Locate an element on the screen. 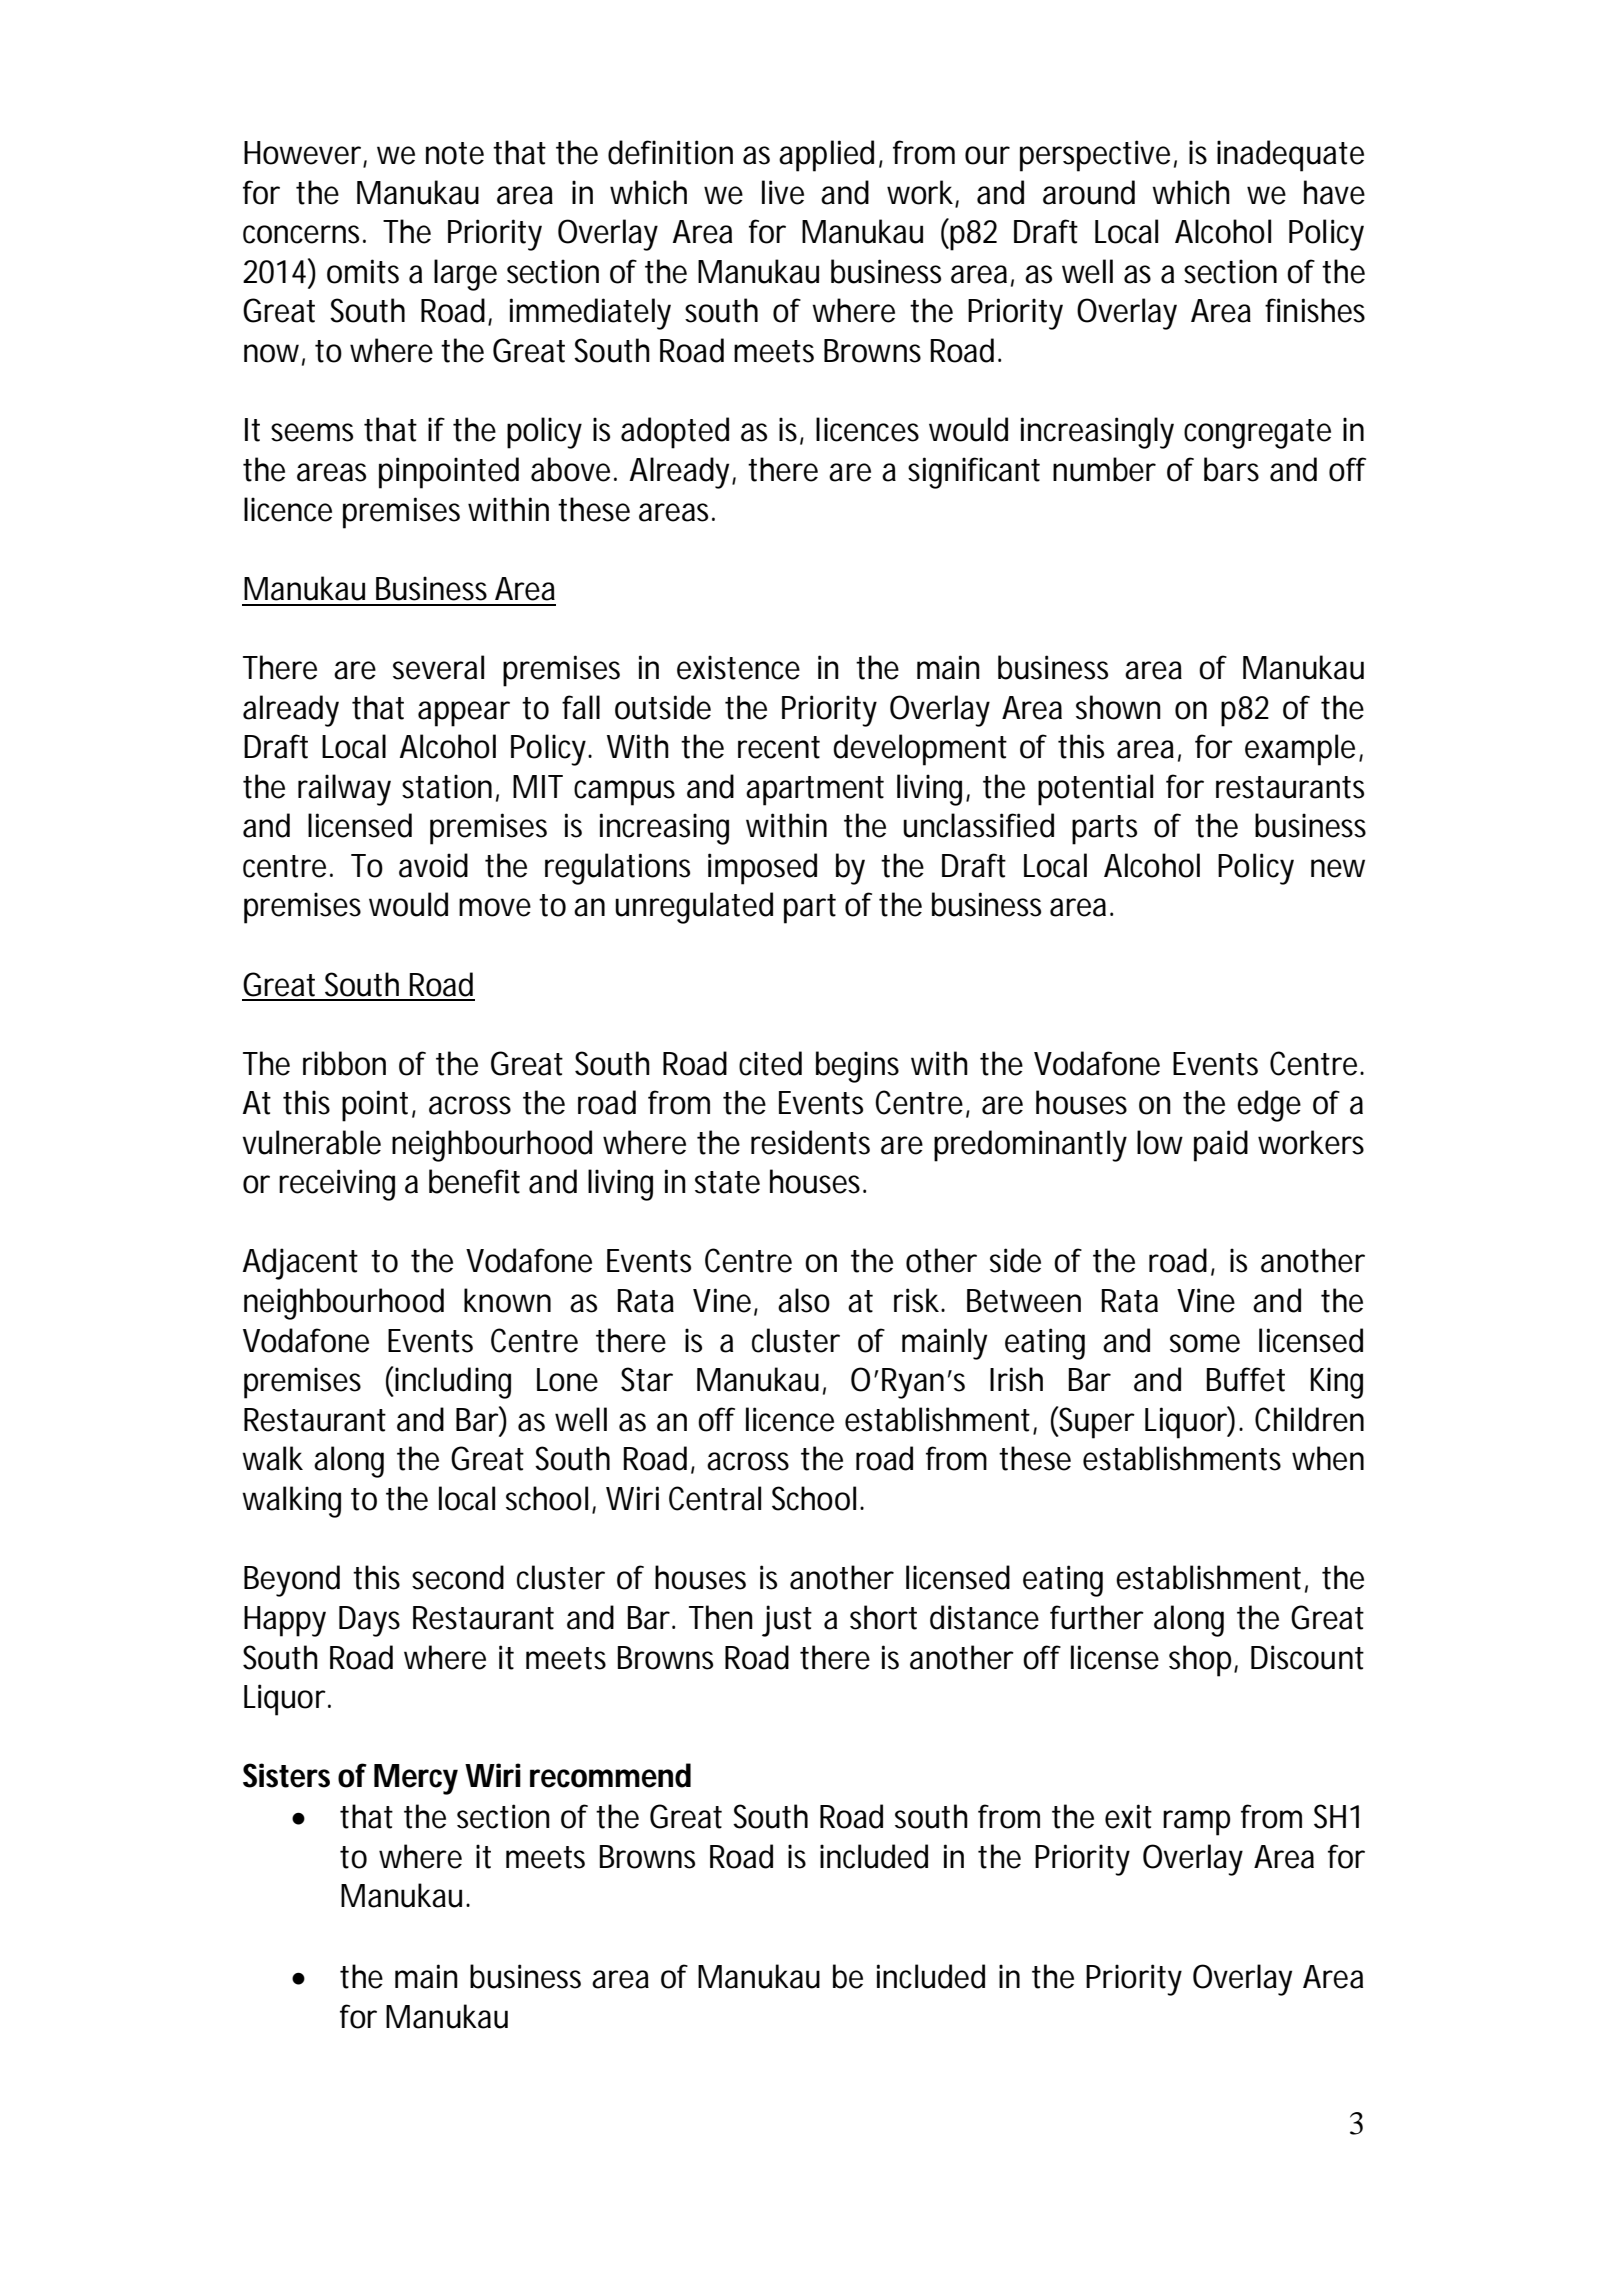  live is located at coordinates (783, 192).
